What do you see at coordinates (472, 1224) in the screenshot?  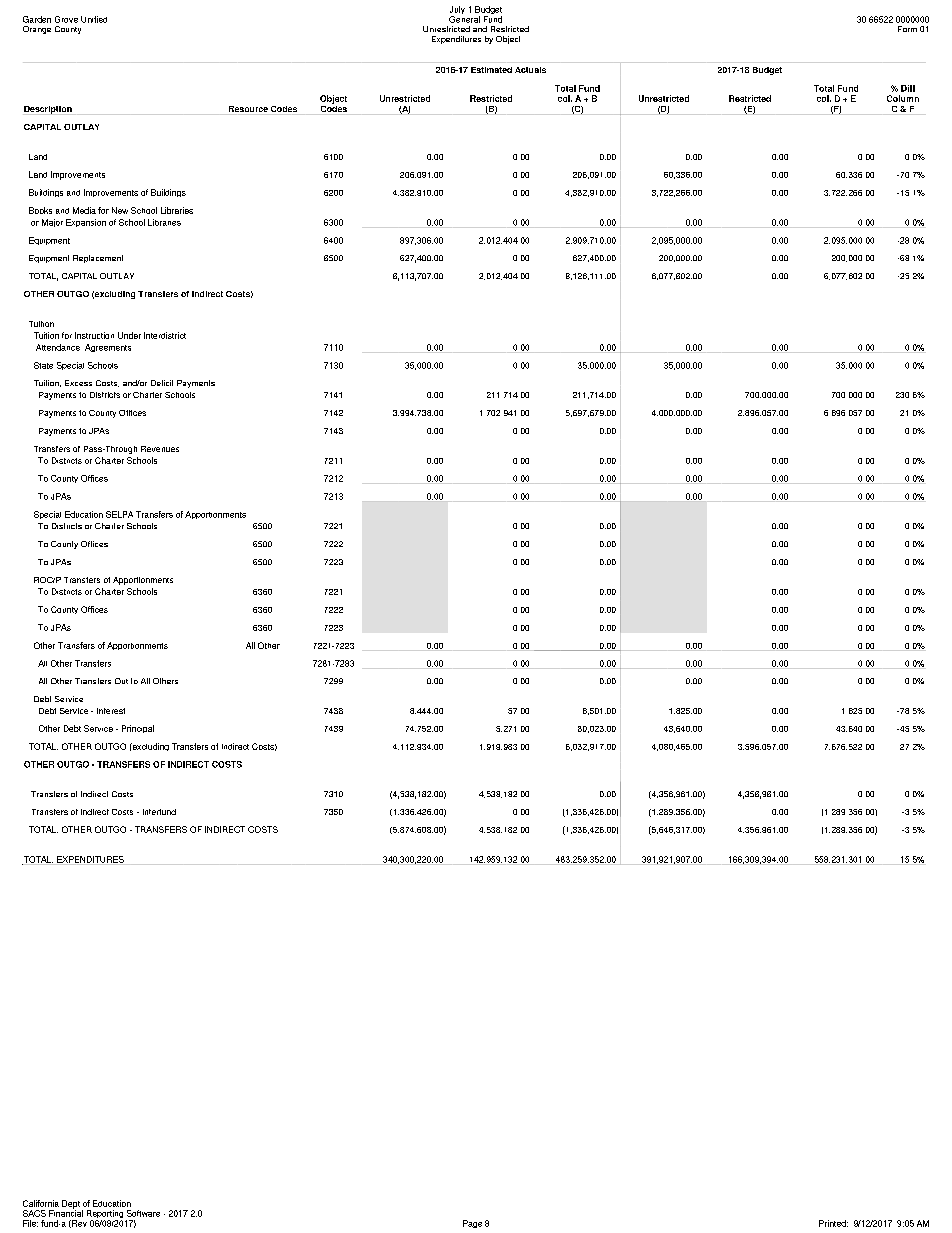 I see `Page` at bounding box center [472, 1224].
